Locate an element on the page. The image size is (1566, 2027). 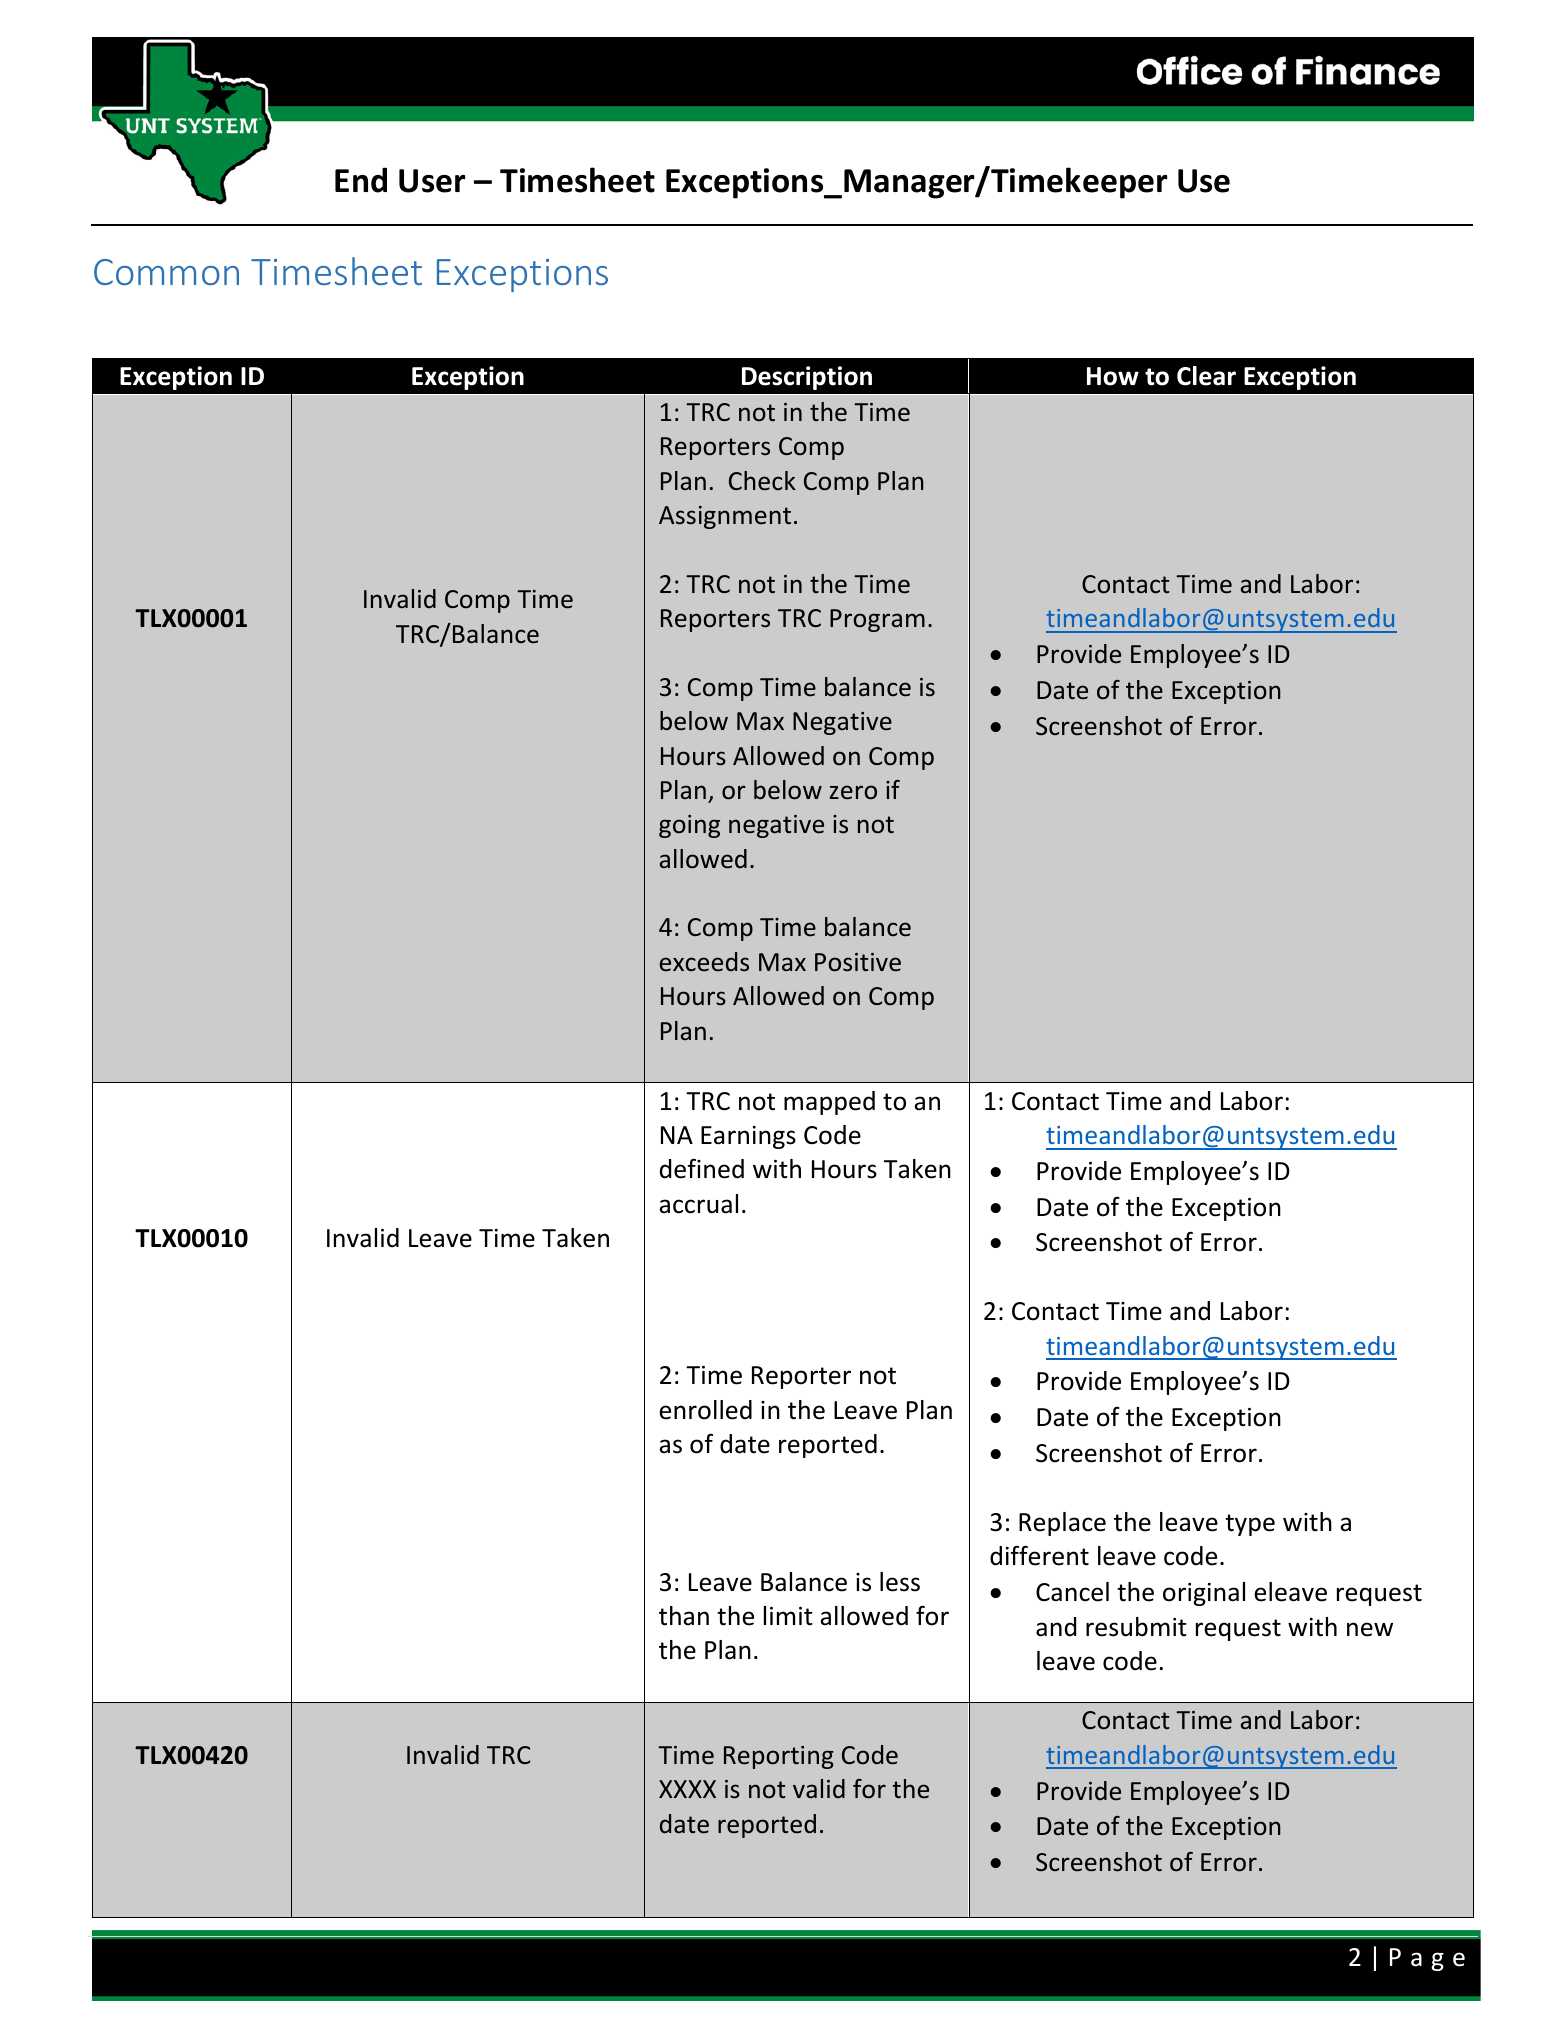
Reporting is located at coordinates (779, 1757).
